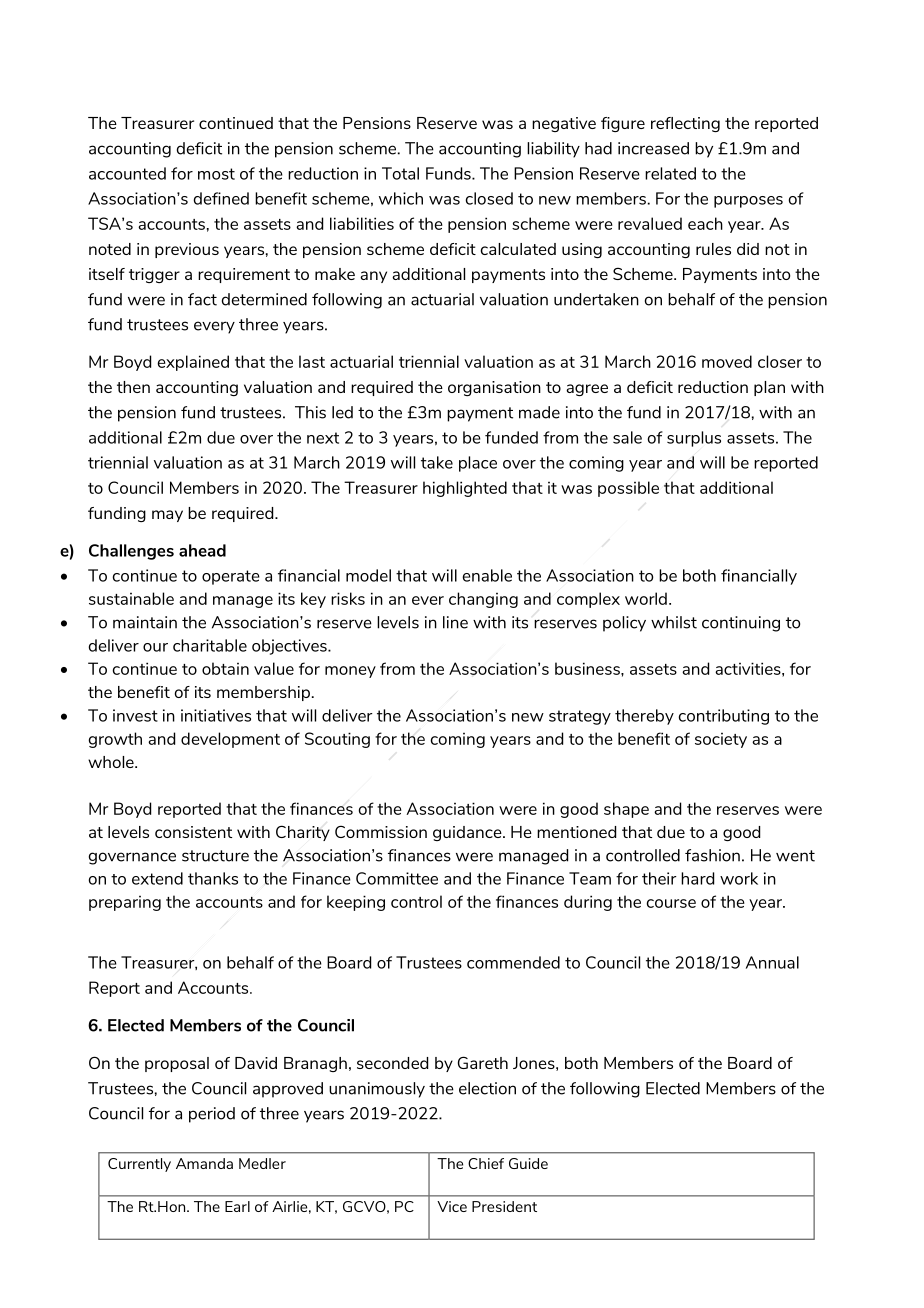 This screenshot has width=924, height=1308. Describe the element at coordinates (670, 173) in the screenshot. I see `related` at that location.
